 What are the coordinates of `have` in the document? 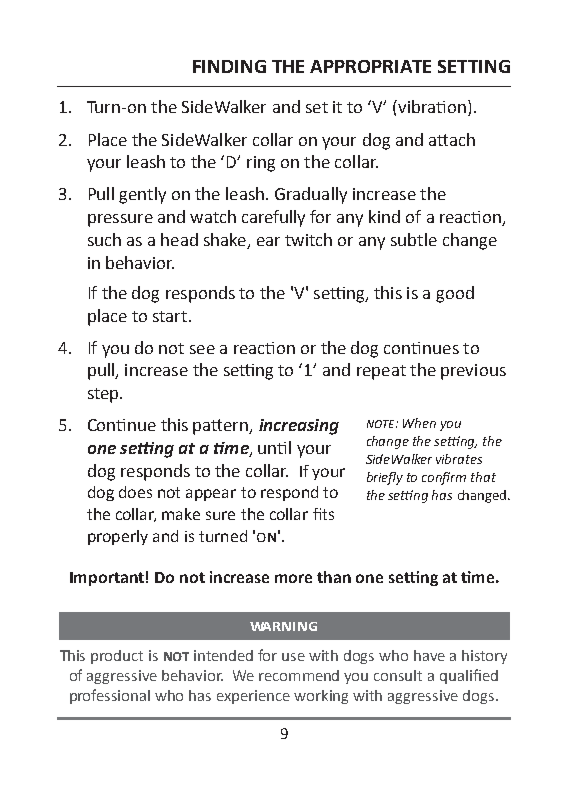 It's located at (429, 655).
